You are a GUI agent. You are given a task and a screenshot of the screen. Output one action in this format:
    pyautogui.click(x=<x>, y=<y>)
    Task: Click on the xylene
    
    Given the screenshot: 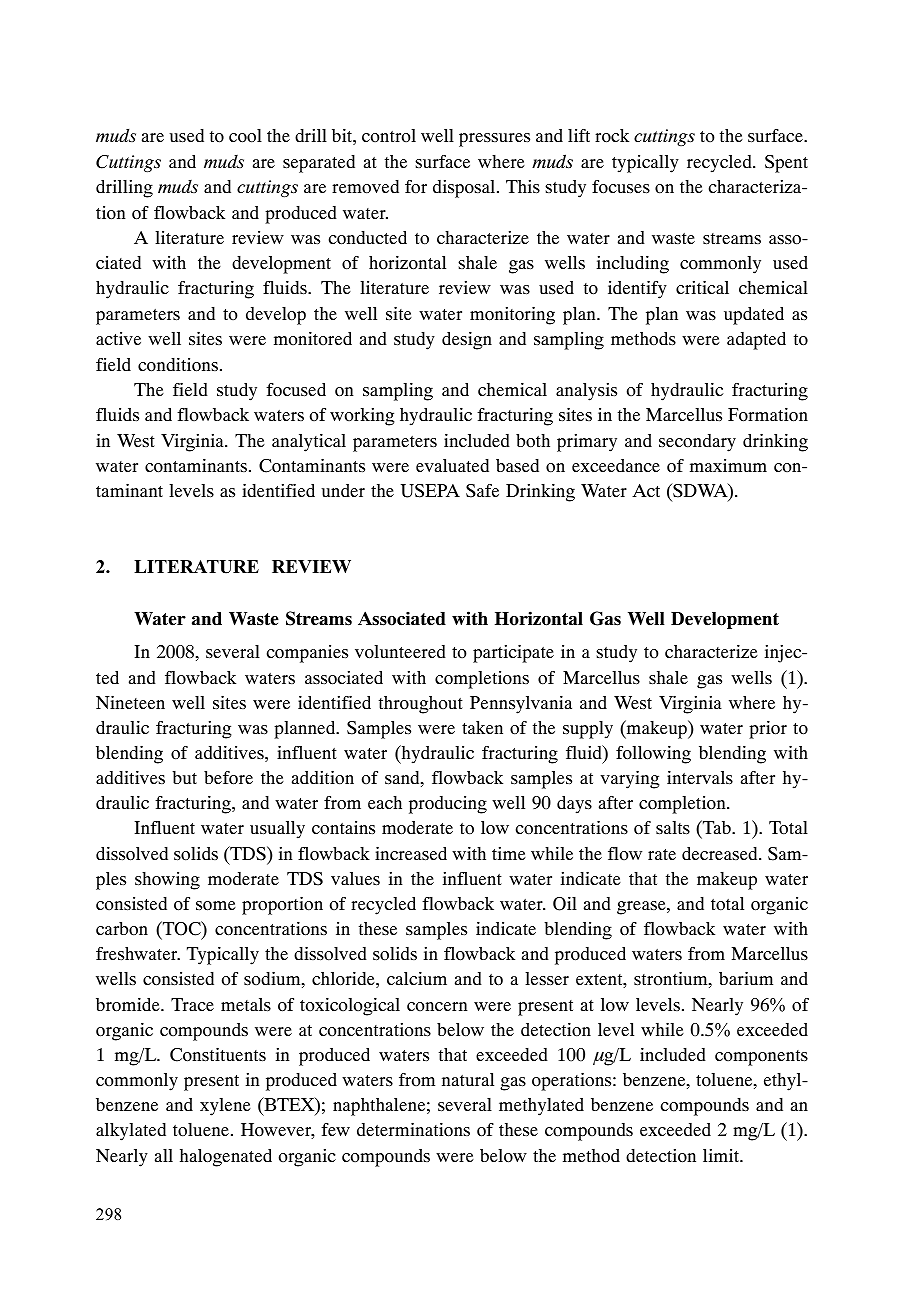 What is the action you would take?
    pyautogui.click(x=225, y=1107)
